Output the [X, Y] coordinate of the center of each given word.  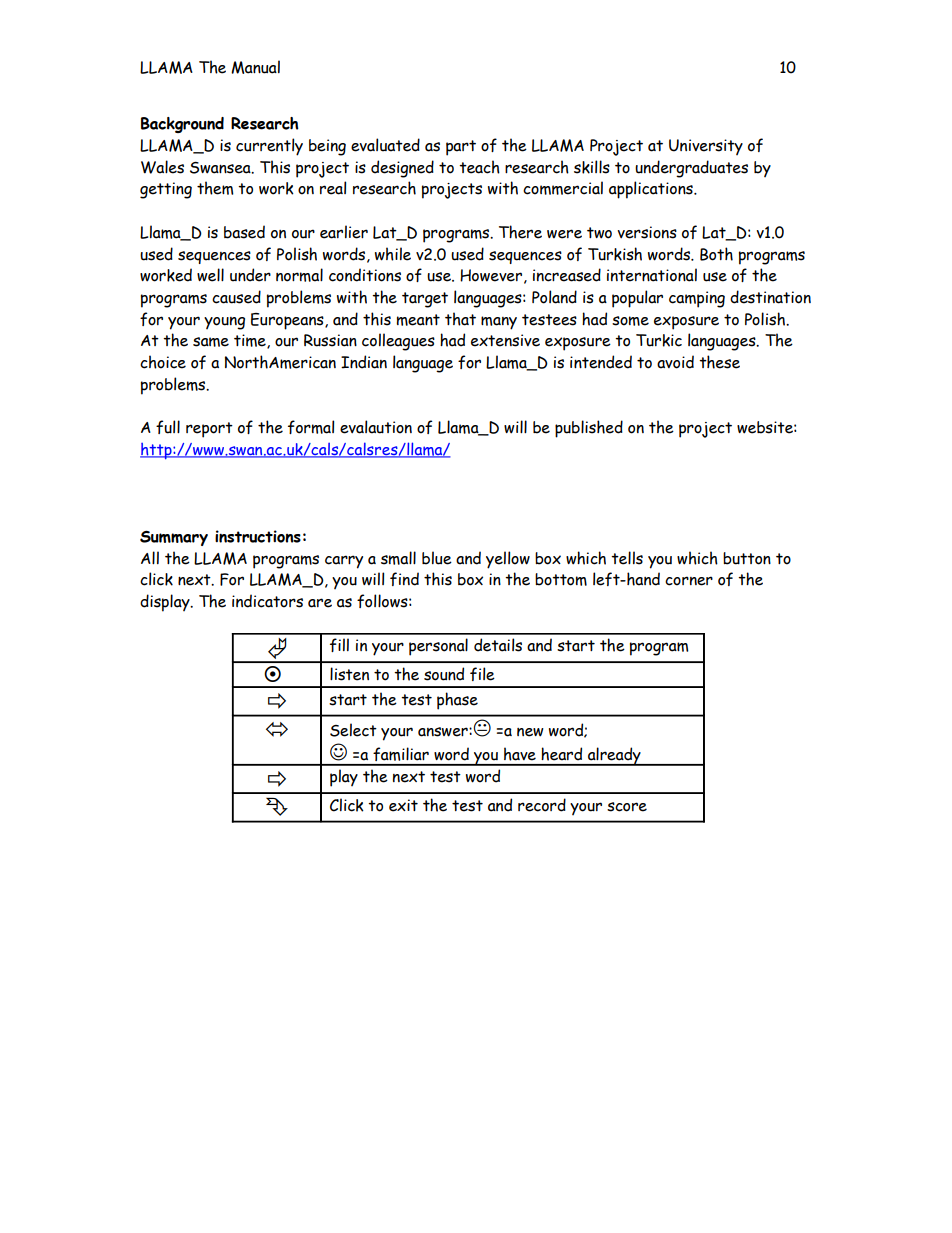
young [224, 323]
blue [437, 558]
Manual [255, 67]
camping [697, 299]
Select [353, 730]
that [460, 319]
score [627, 807]
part [461, 148]
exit [403, 805]
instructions [258, 536]
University [706, 147]
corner [689, 581]
